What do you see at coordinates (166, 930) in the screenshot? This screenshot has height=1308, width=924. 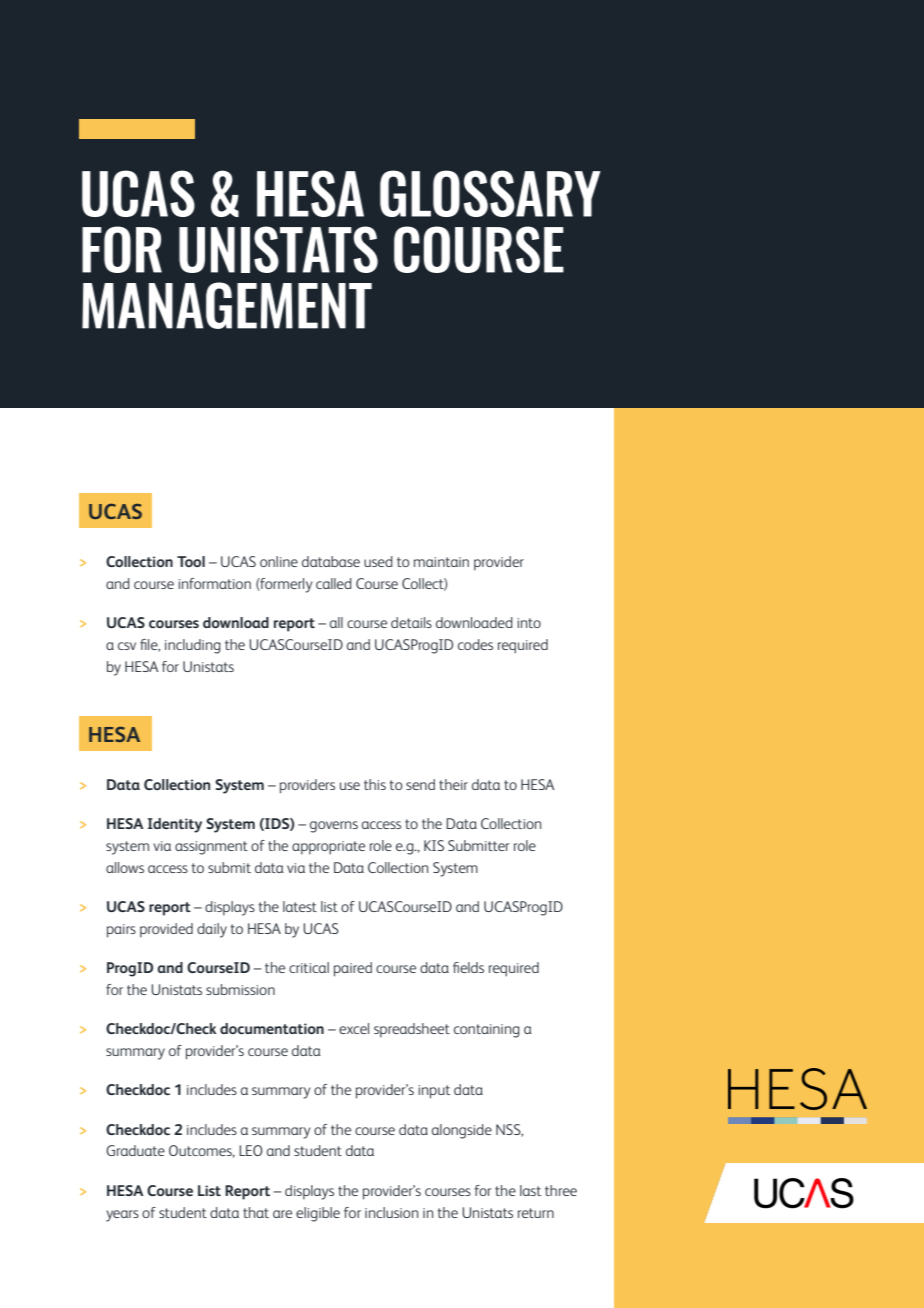 I see `provided` at bounding box center [166, 930].
